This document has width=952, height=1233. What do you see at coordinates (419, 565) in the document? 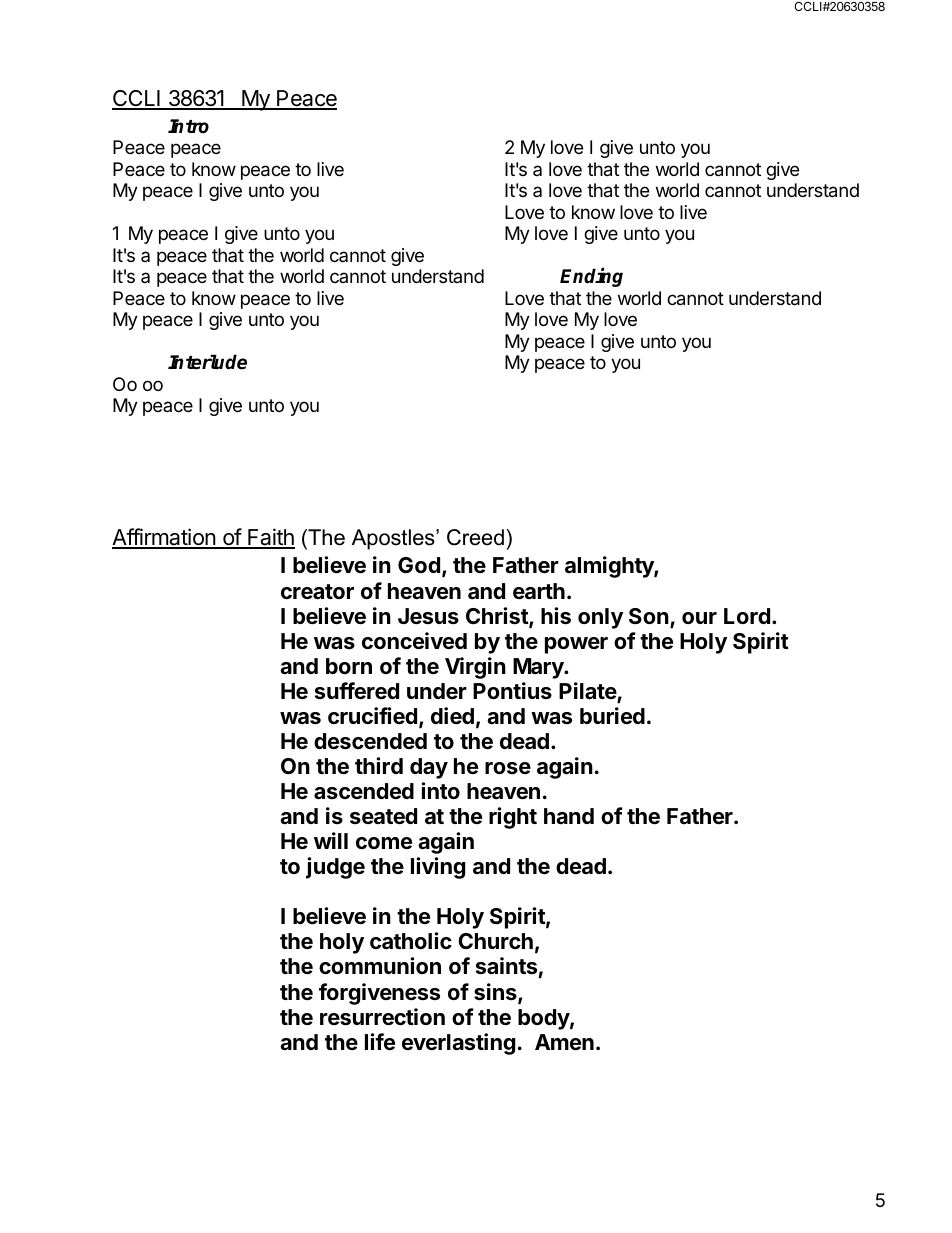
I see `God` at bounding box center [419, 565].
